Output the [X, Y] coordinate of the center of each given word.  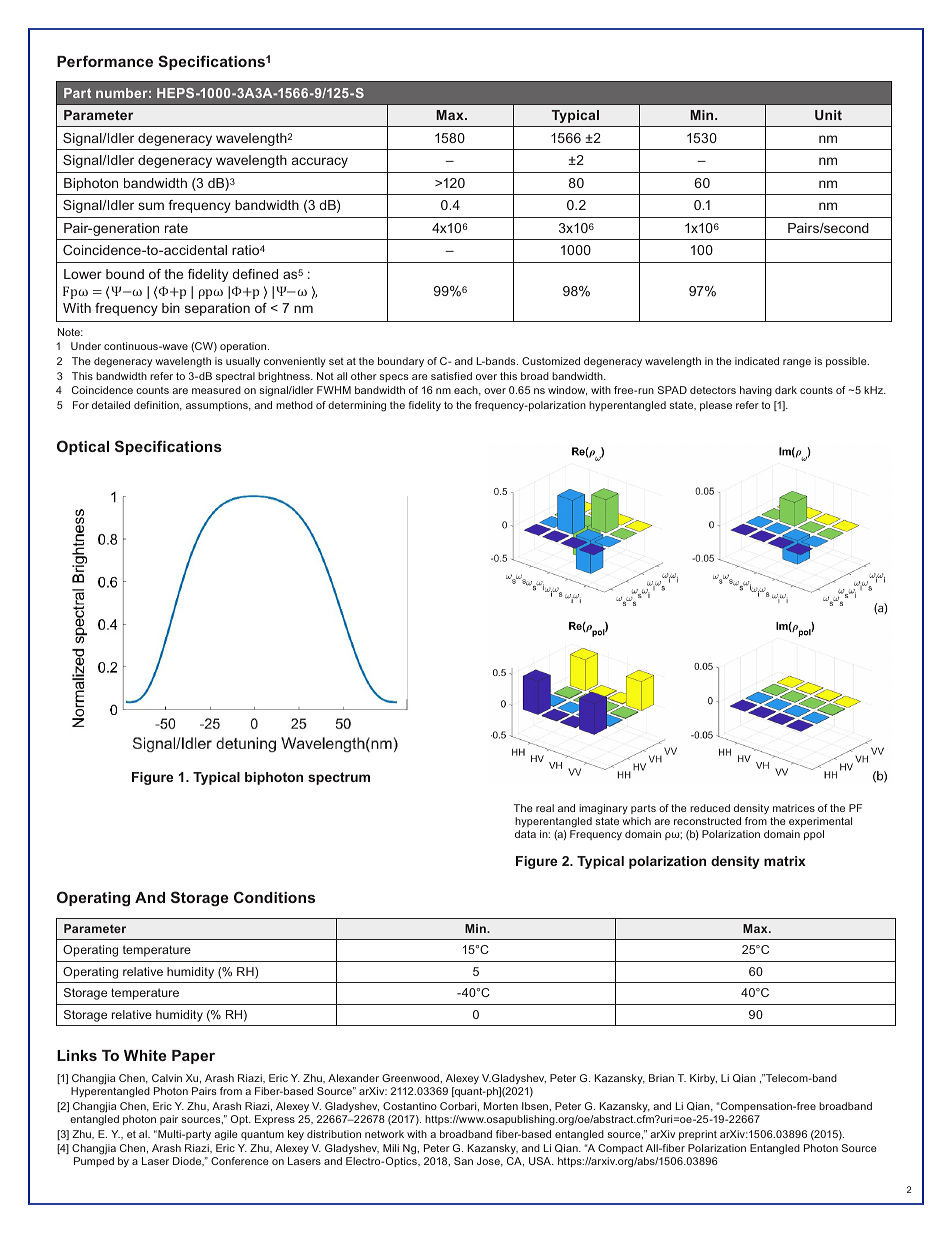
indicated [757, 361]
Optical [83, 447]
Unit [828, 115]
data [525, 834]
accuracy [320, 162]
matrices [794, 808]
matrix [785, 861]
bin [171, 308]
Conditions [274, 897]
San [463, 1161]
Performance [105, 61]
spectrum [339, 778]
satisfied [451, 376]
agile [226, 1135]
